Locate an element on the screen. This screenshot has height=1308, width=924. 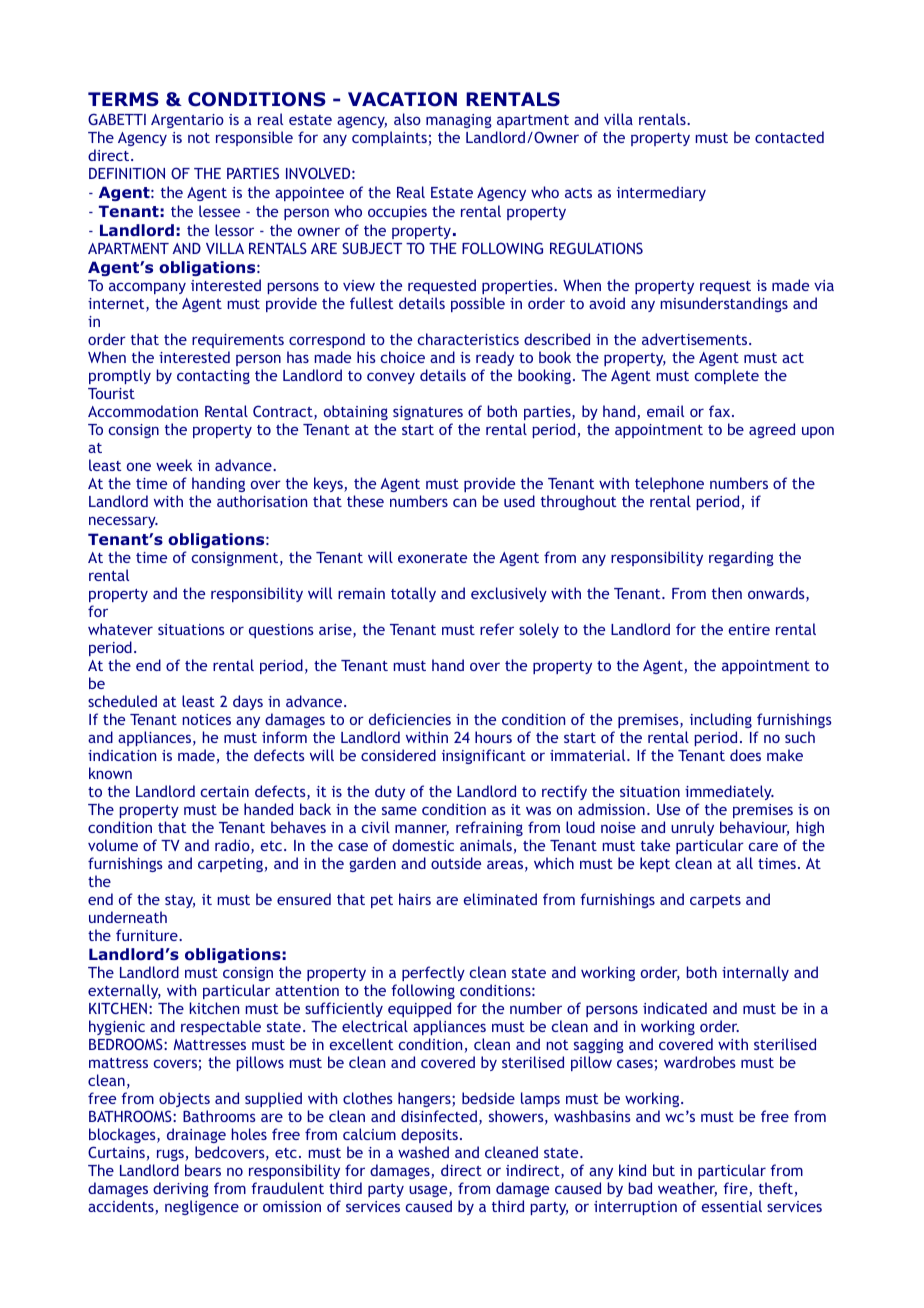
signatures is located at coordinates (428, 413).
